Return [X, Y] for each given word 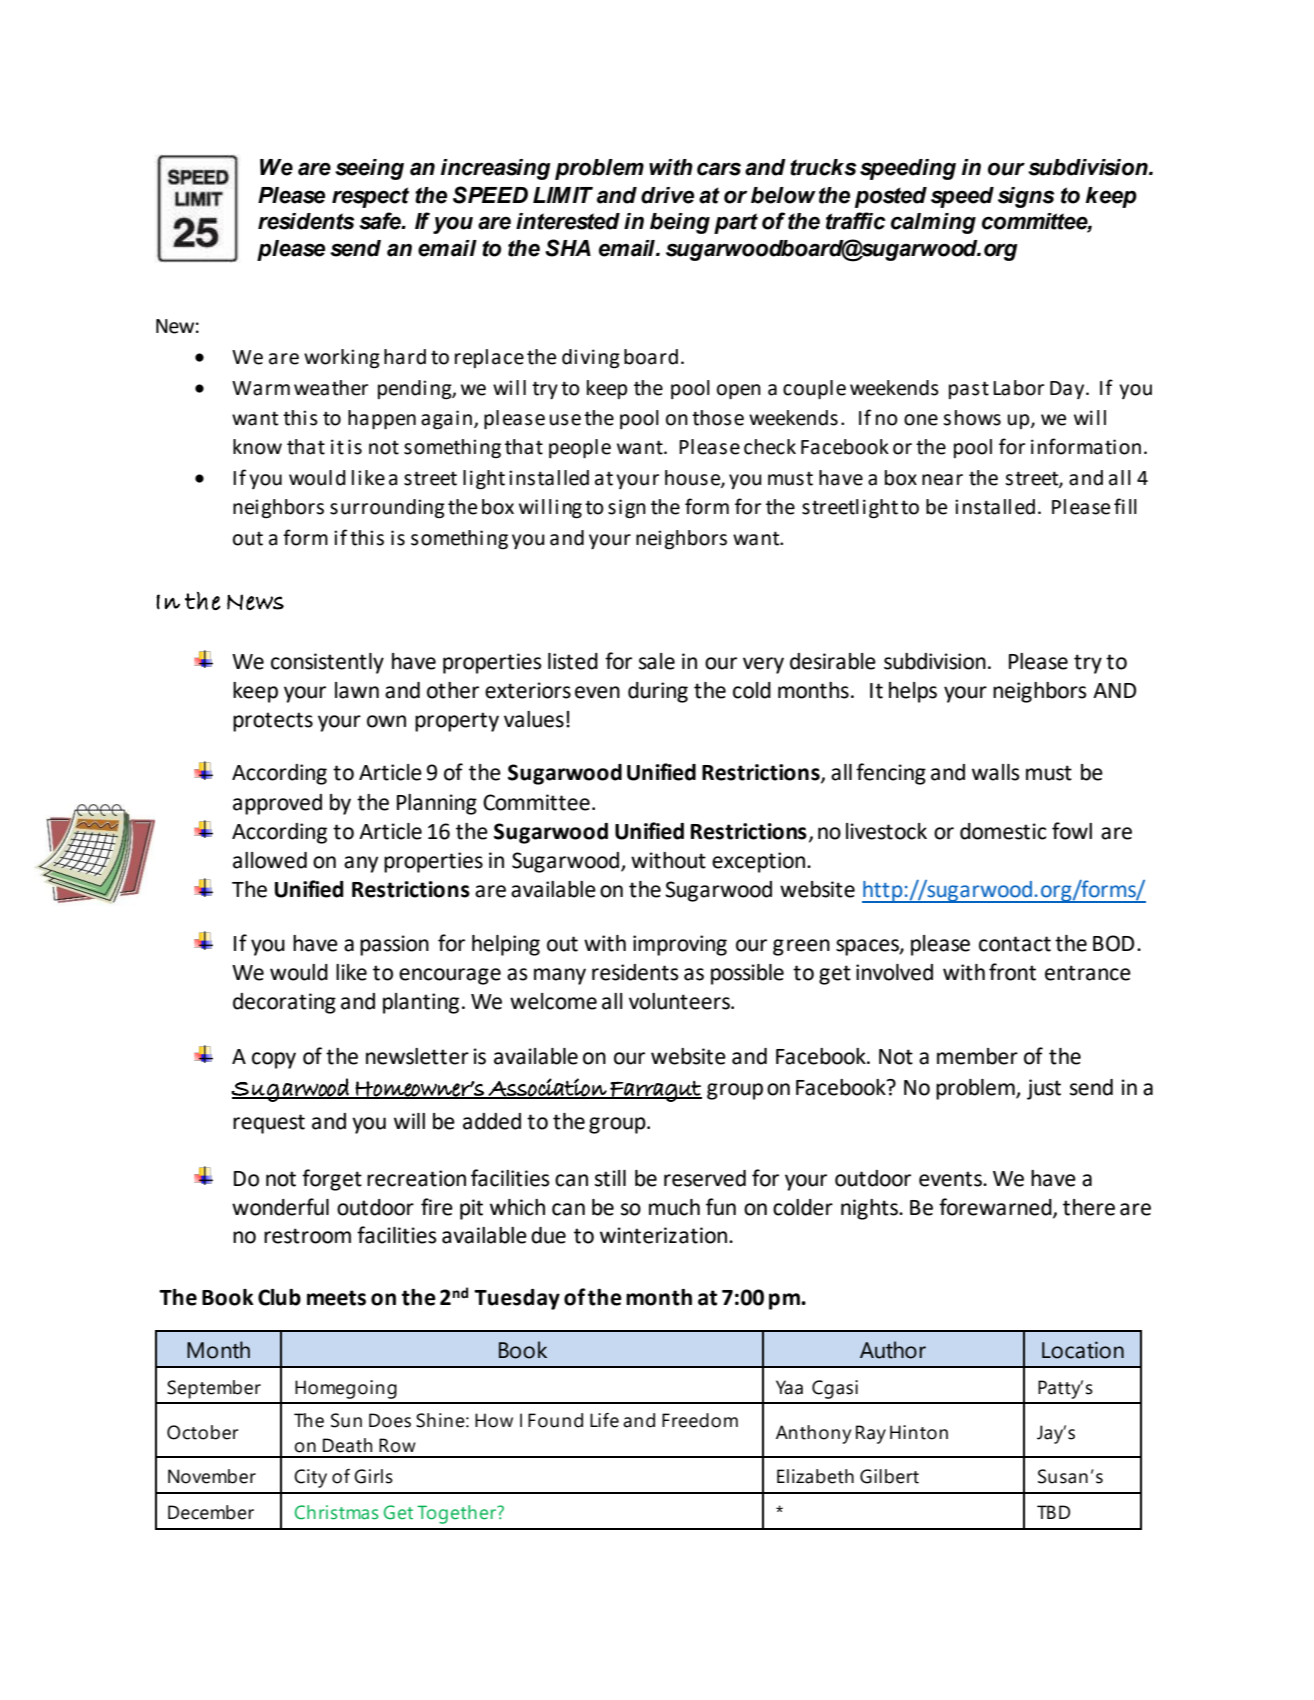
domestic [1003, 831]
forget [332, 1180]
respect [370, 197]
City [310, 1478]
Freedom [700, 1420]
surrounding [387, 509]
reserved [705, 1178]
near [942, 480]
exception [760, 862]
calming [933, 223]
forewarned [996, 1208]
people [580, 448]
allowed [270, 860]
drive [667, 195]
